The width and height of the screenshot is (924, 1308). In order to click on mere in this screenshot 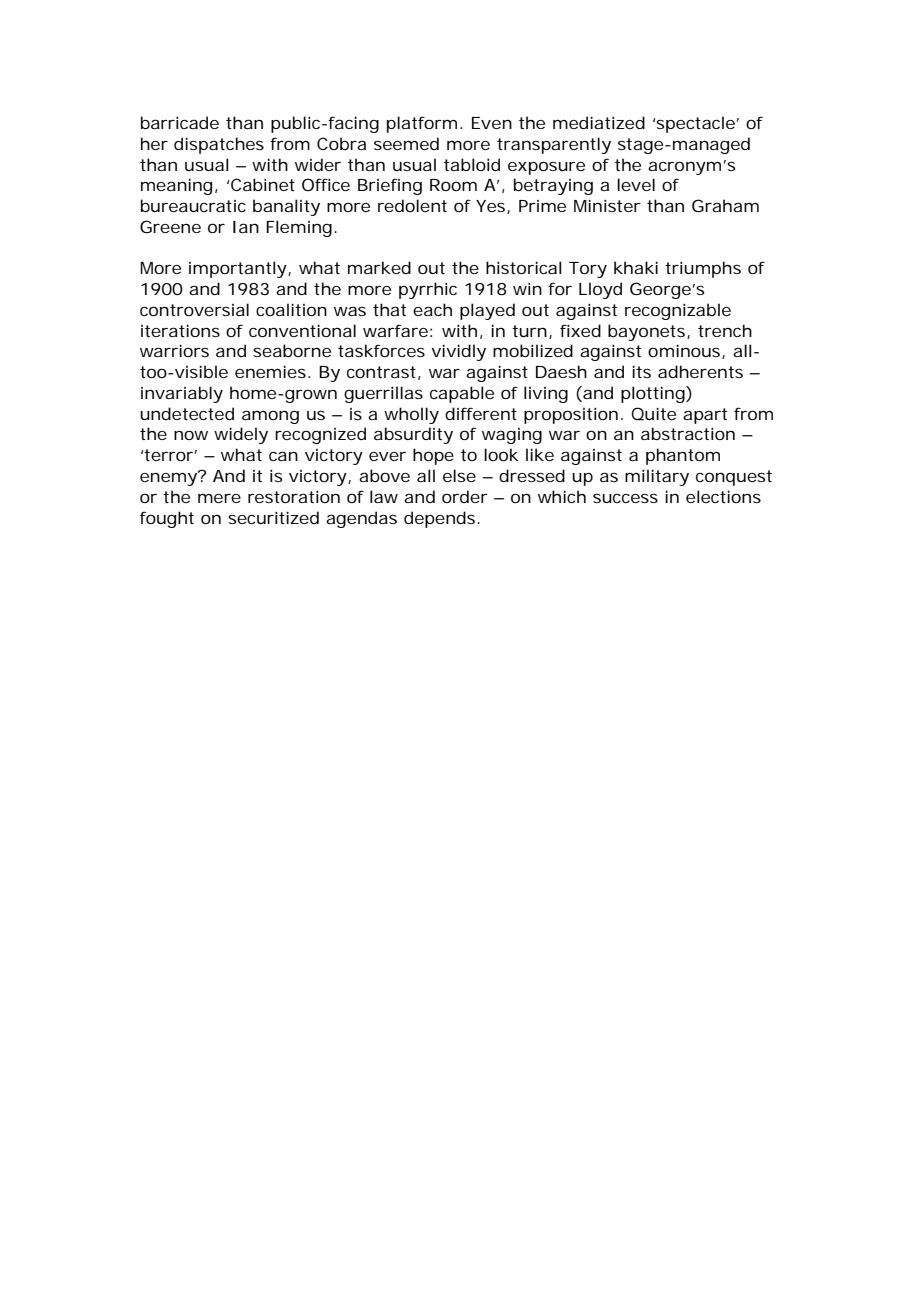, I will do `click(219, 498)`.
